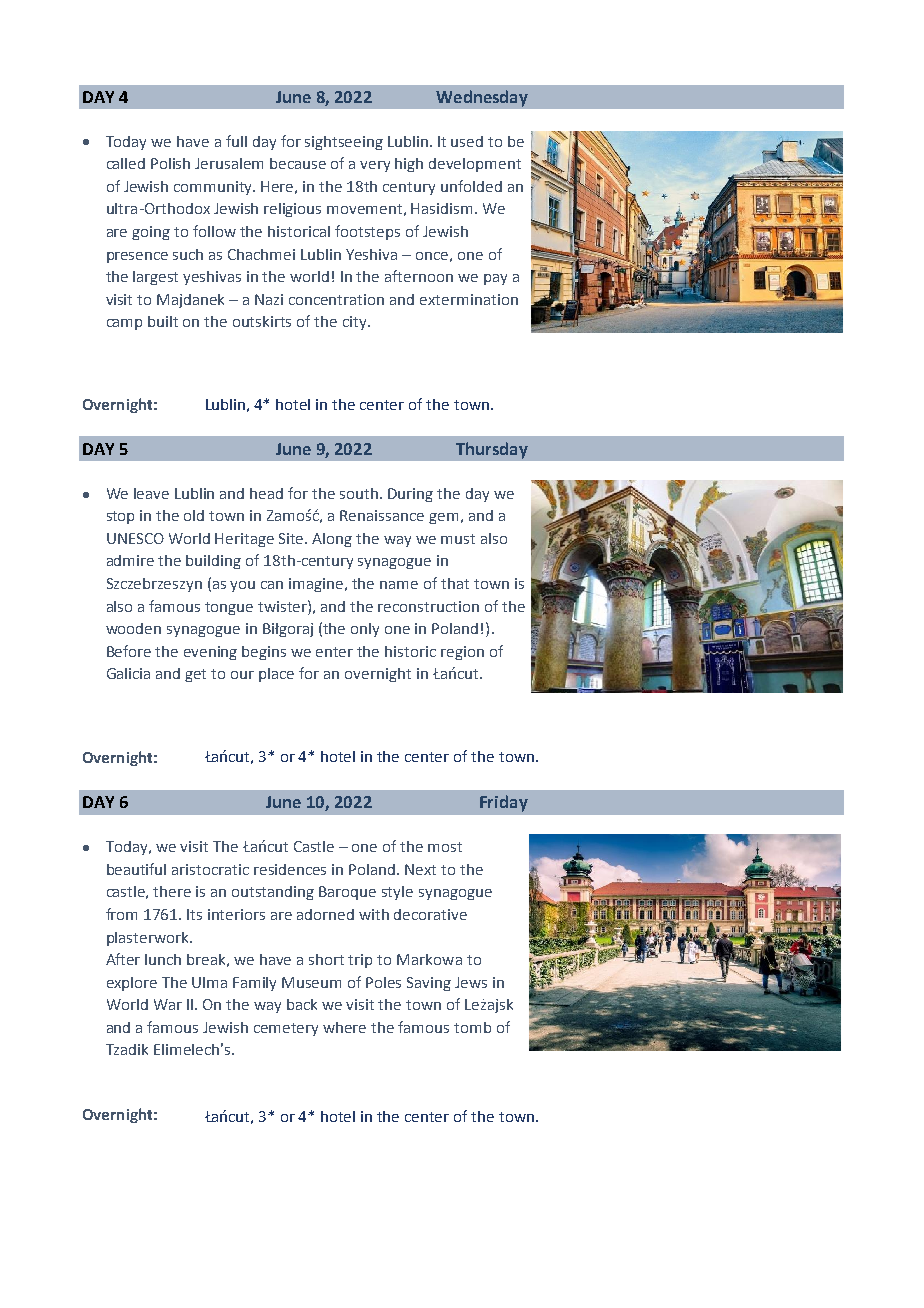  I want to click on because, so click(298, 163).
